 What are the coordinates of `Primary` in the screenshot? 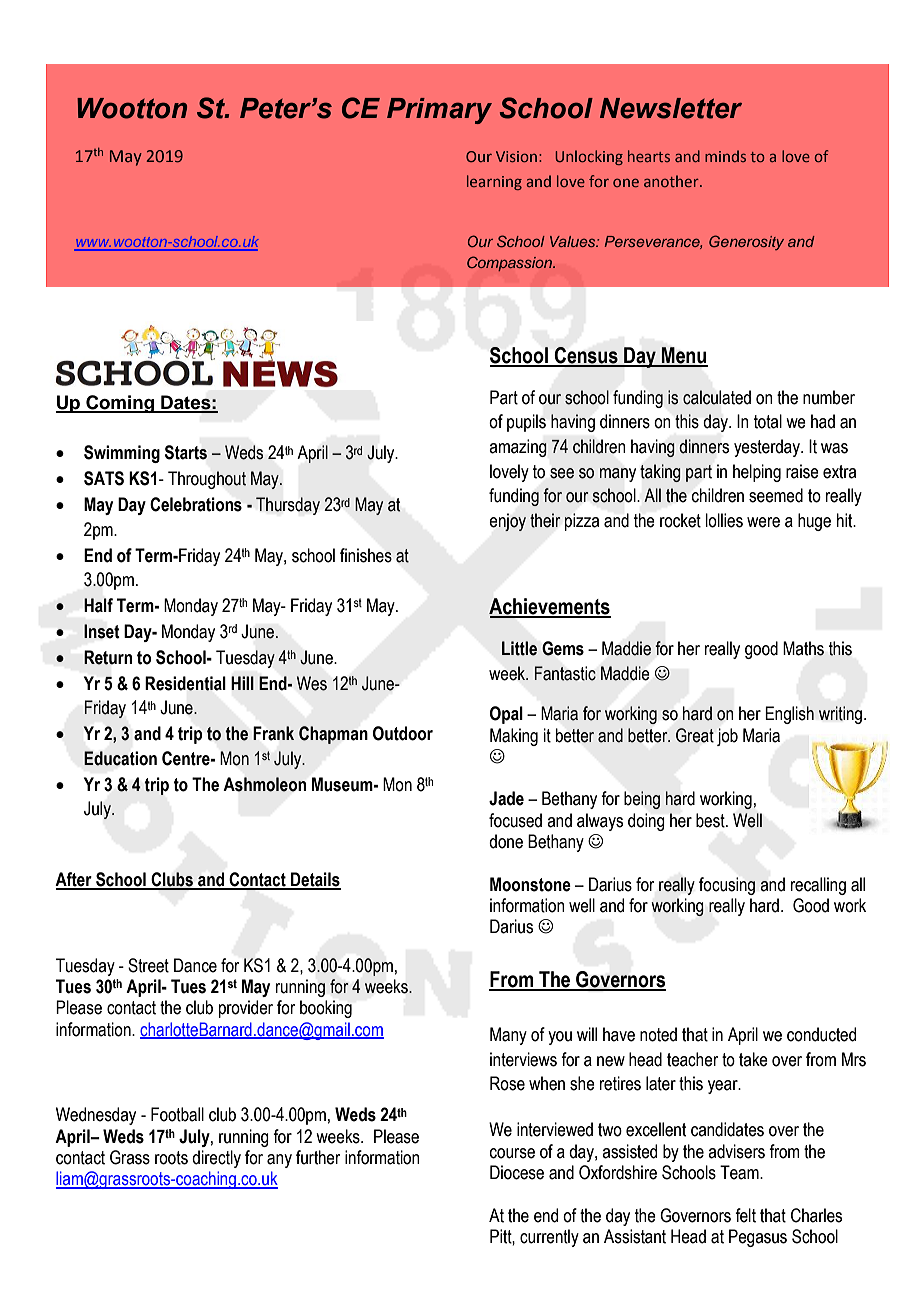 It's located at (439, 111).
